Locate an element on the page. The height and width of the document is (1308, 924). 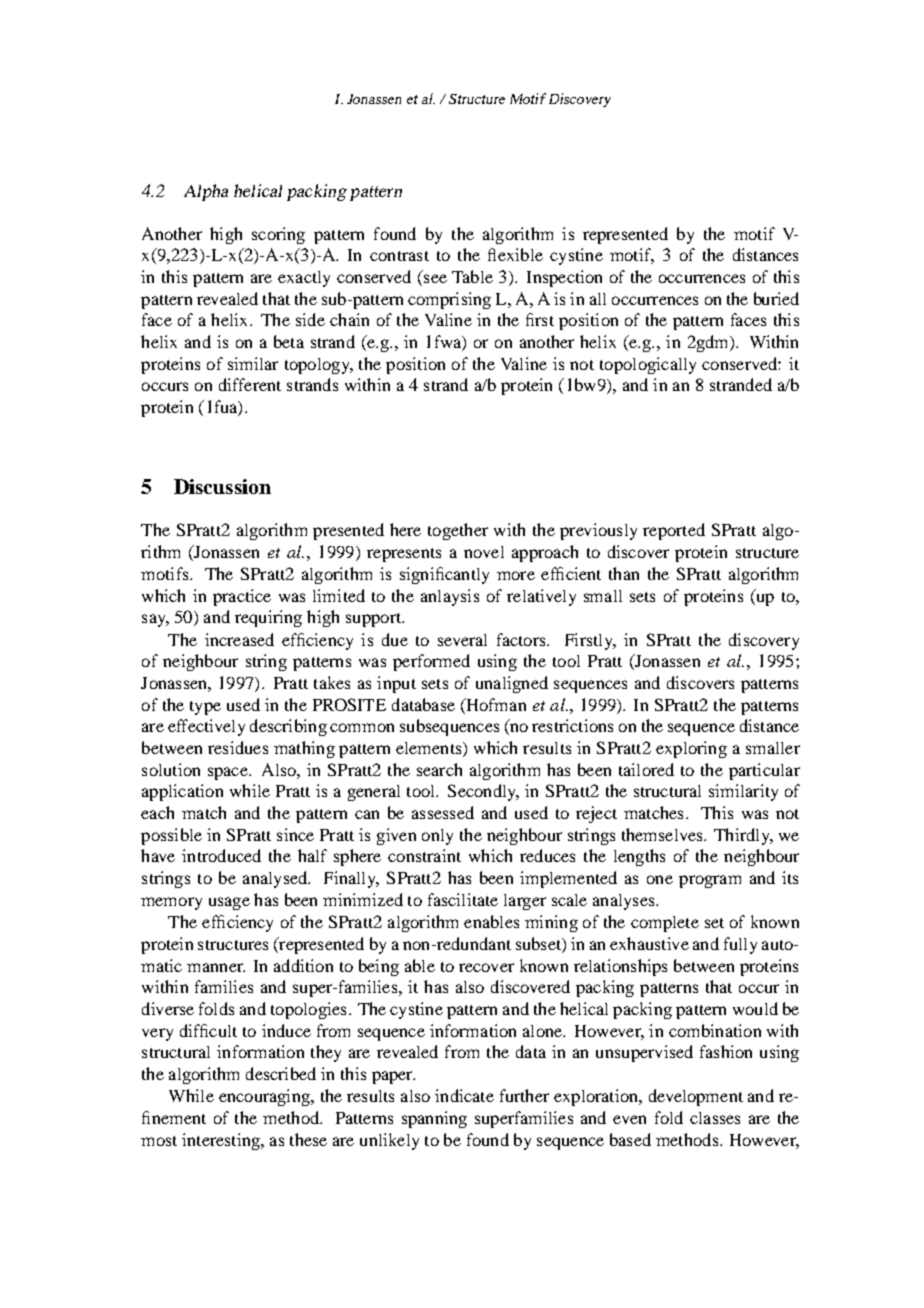
flexible is located at coordinates (515, 254).
